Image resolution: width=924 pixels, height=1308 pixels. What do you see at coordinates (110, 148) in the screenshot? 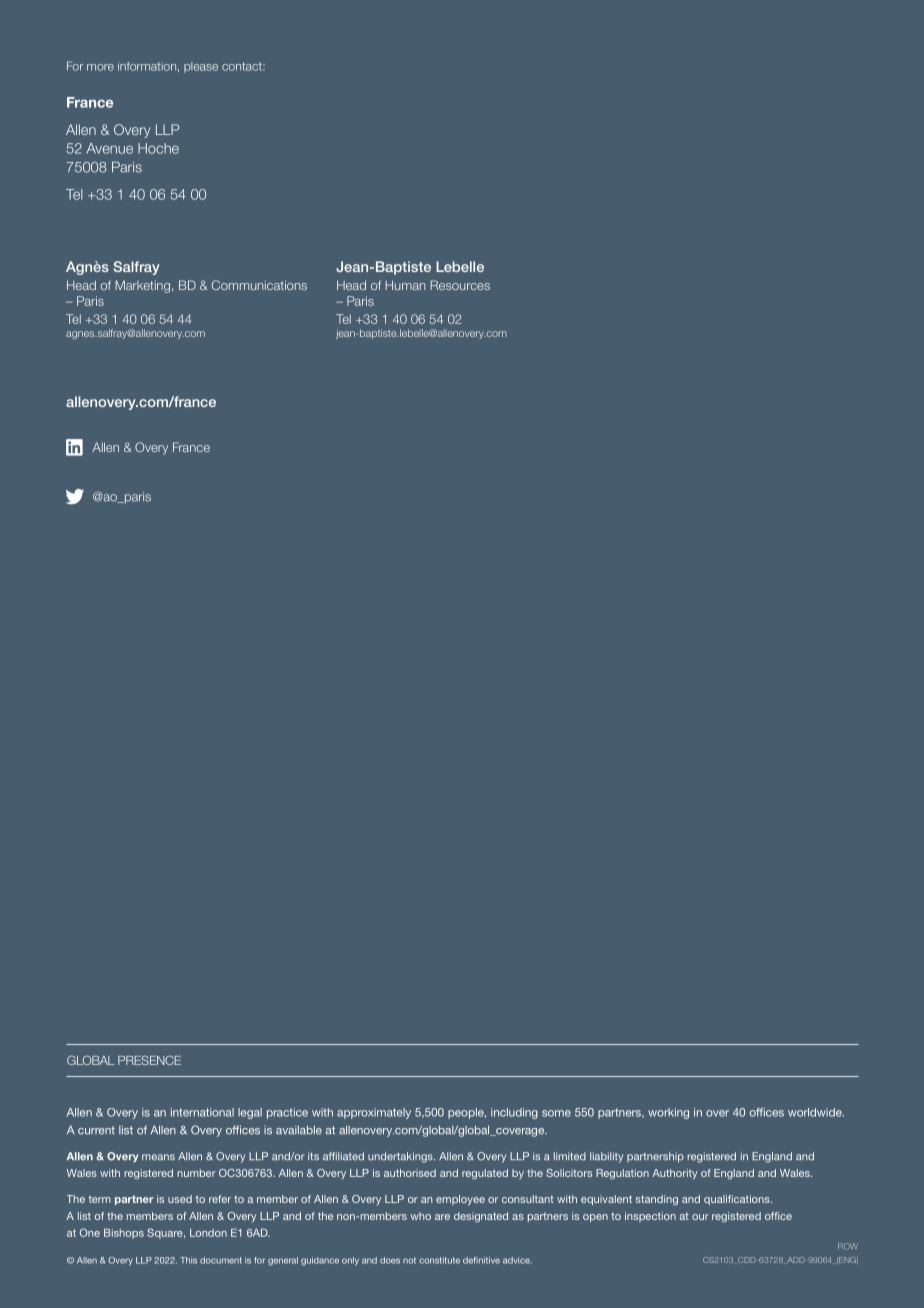
I see `Avenue` at bounding box center [110, 148].
